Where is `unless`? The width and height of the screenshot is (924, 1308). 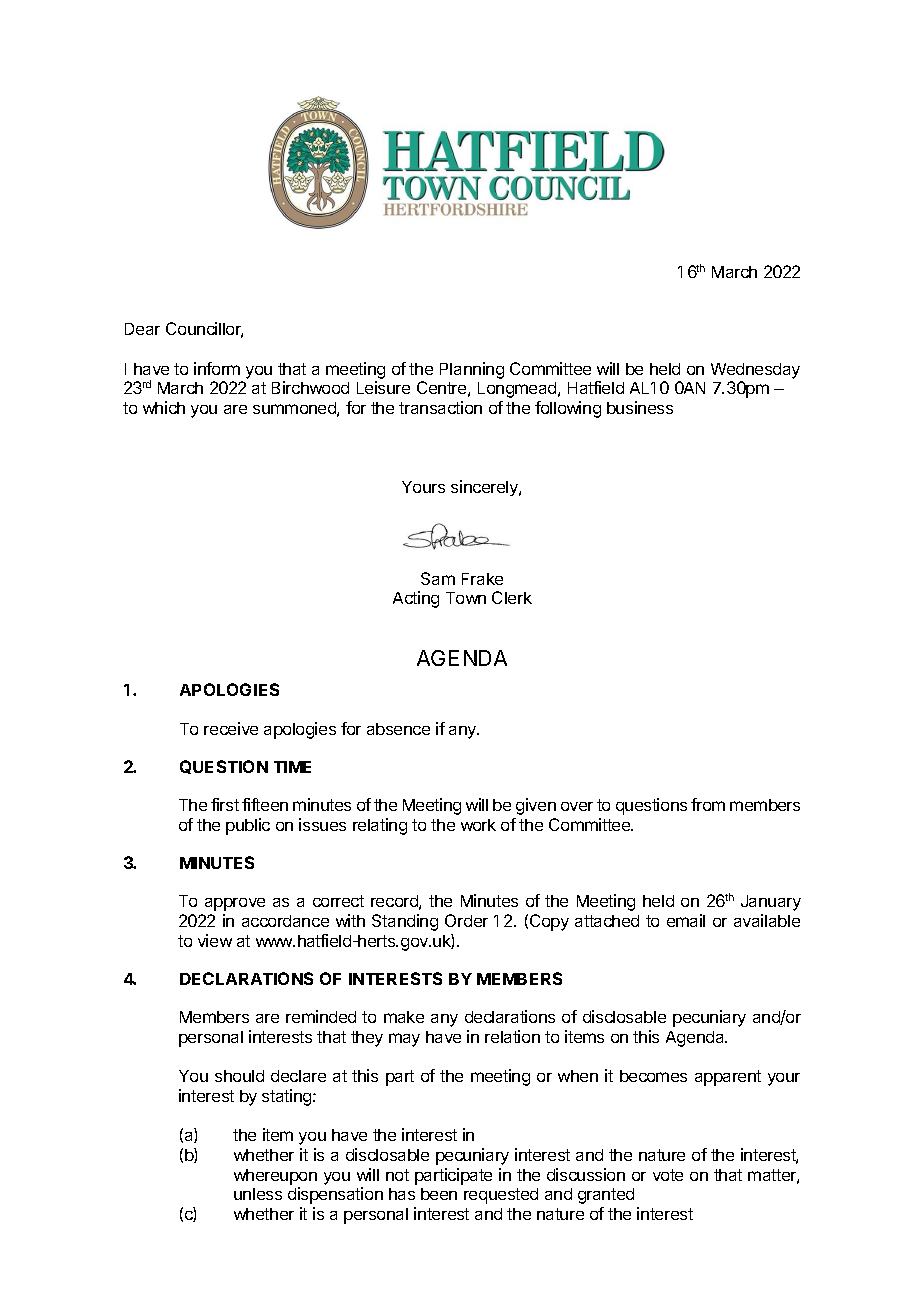 unless is located at coordinates (258, 1194).
